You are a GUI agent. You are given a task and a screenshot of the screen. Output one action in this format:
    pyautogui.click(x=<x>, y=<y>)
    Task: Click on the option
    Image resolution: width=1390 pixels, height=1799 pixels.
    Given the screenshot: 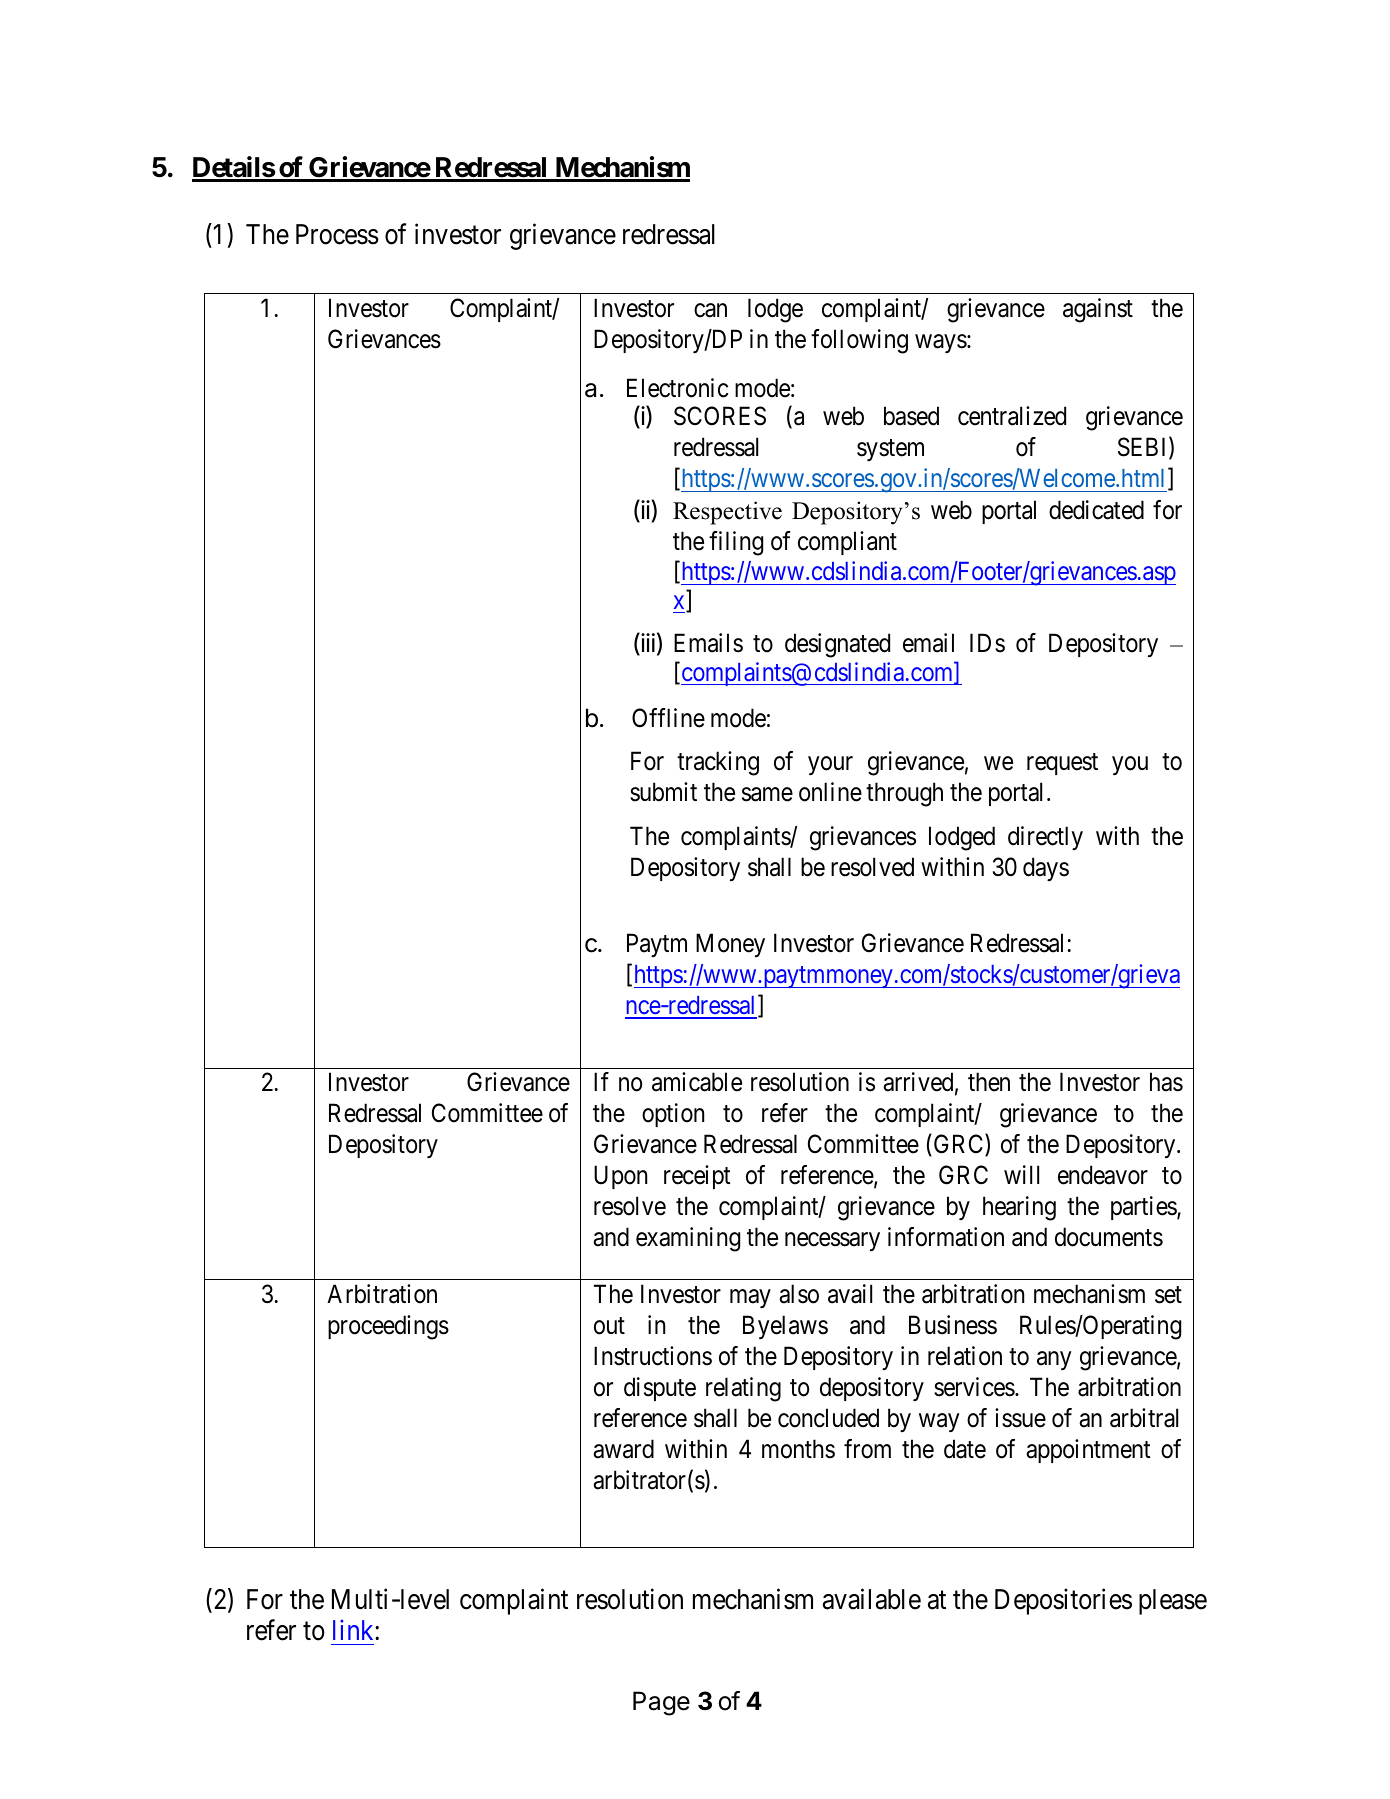 What is the action you would take?
    pyautogui.click(x=673, y=1115)
